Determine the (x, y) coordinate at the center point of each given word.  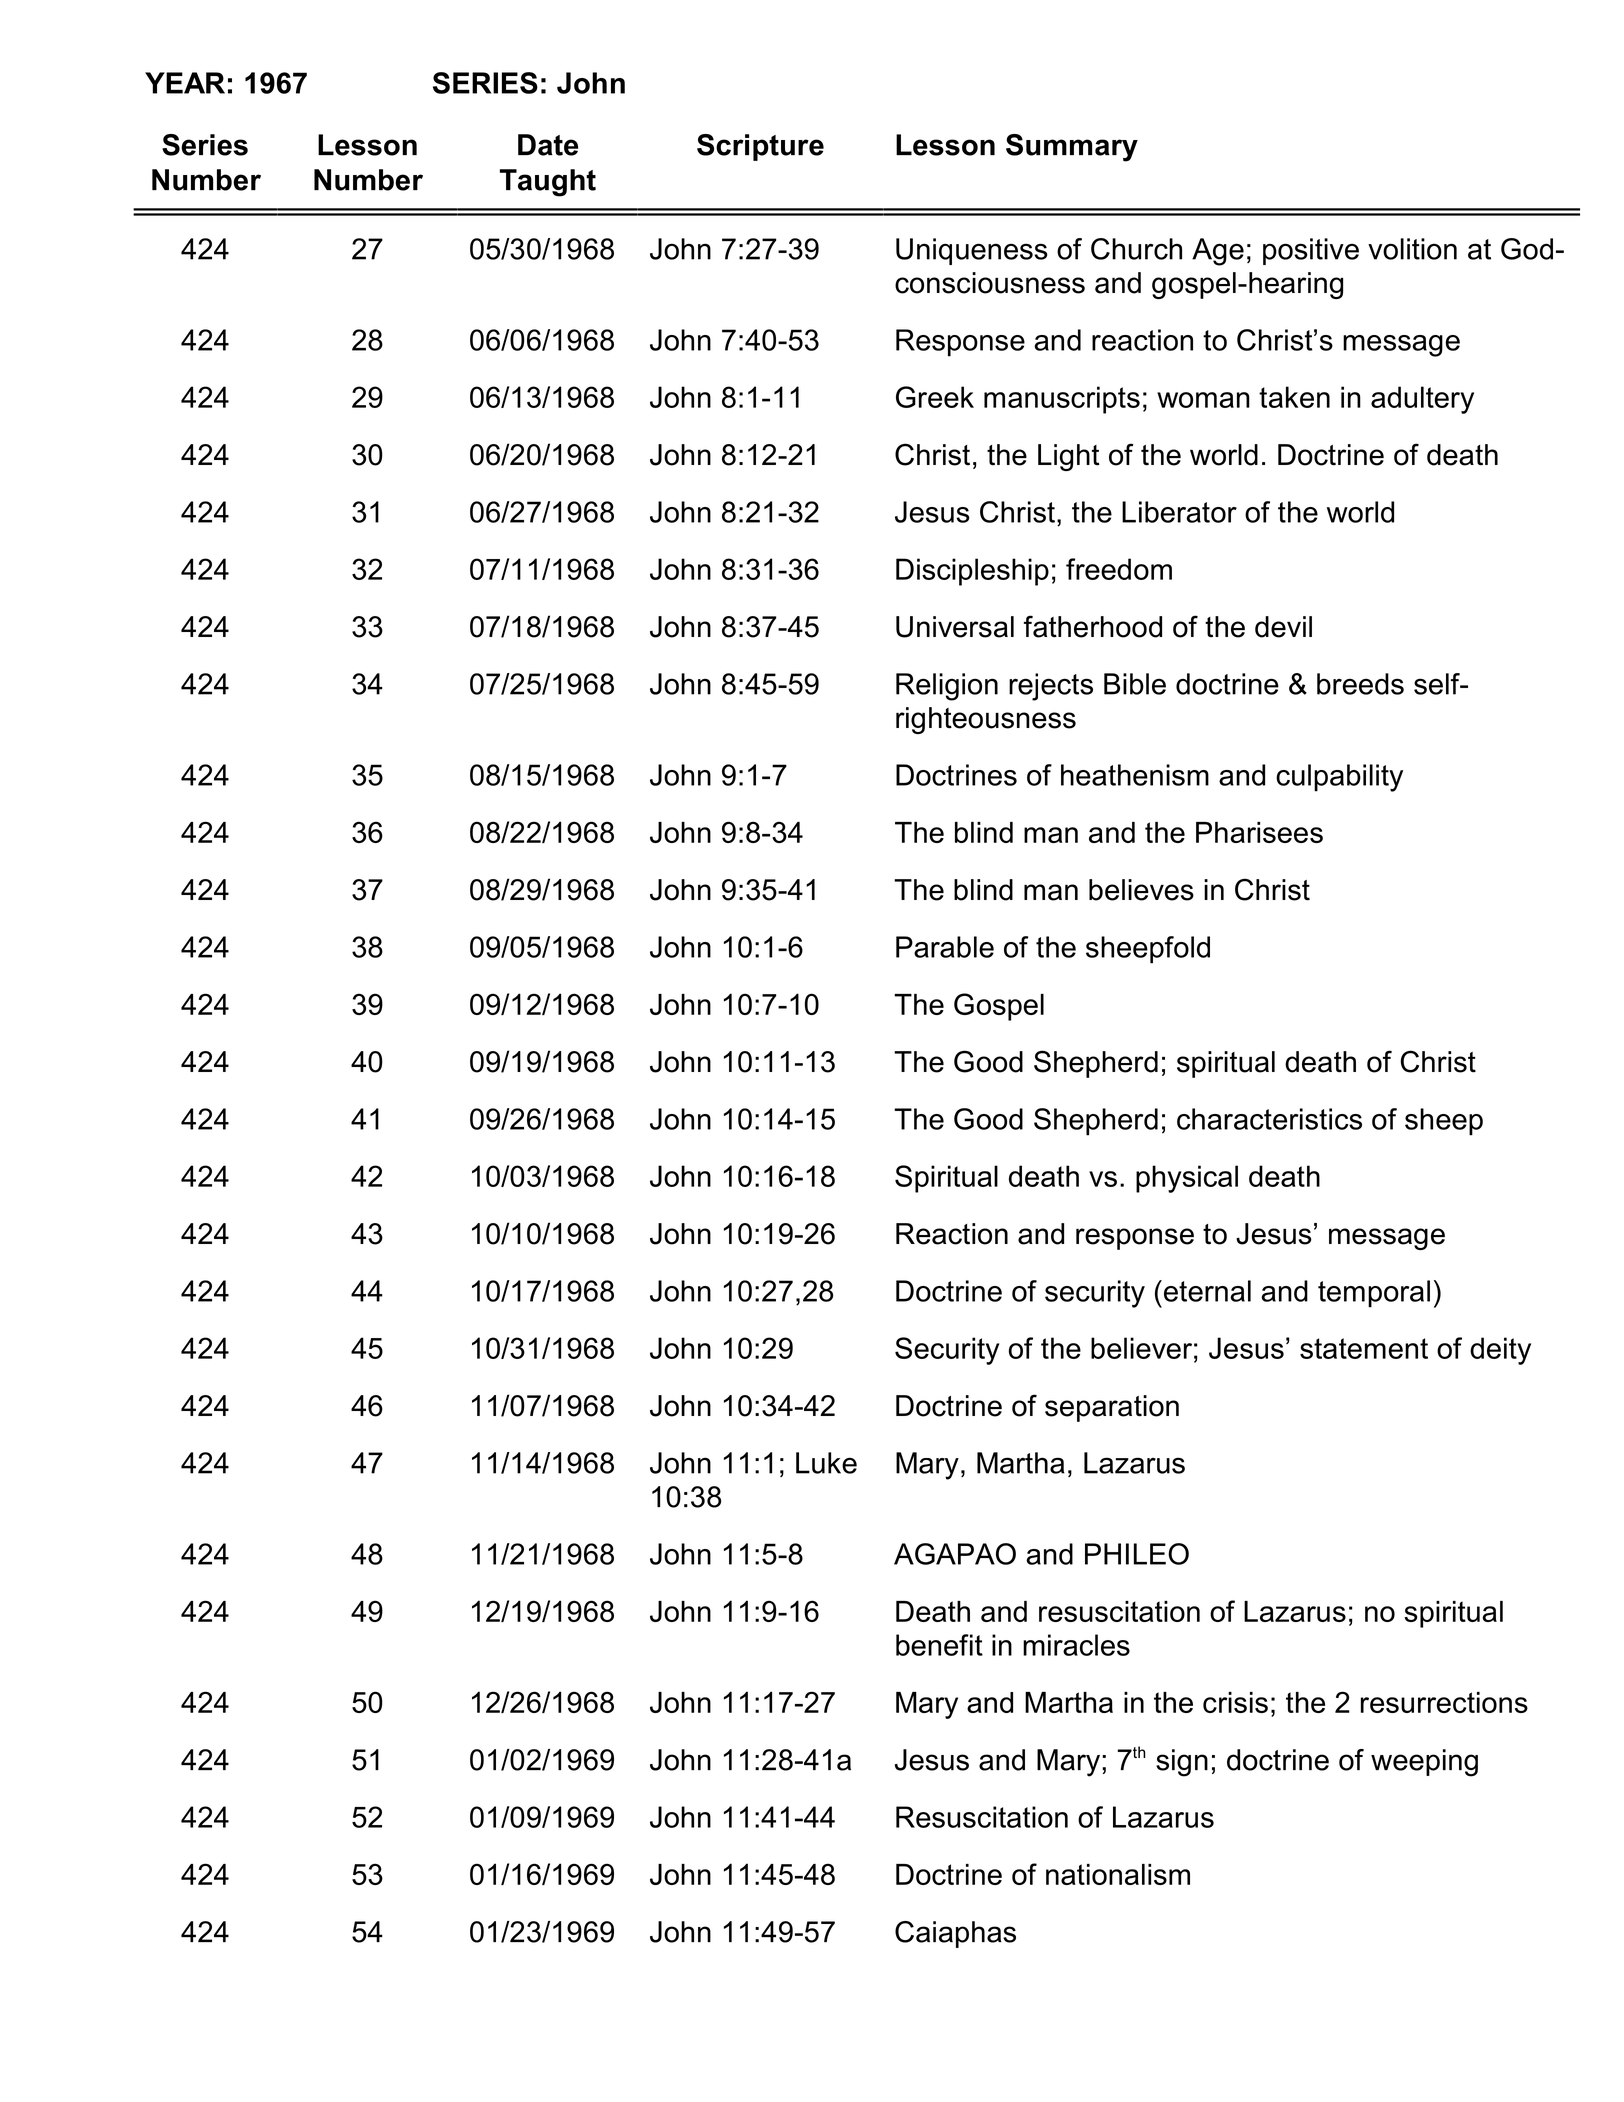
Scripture (760, 147)
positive (1311, 251)
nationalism (1118, 1874)
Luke (826, 1463)
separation (1112, 1408)
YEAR (185, 83)
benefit (939, 1645)
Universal (955, 627)
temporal (1374, 1294)
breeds (1360, 684)
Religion (947, 687)
